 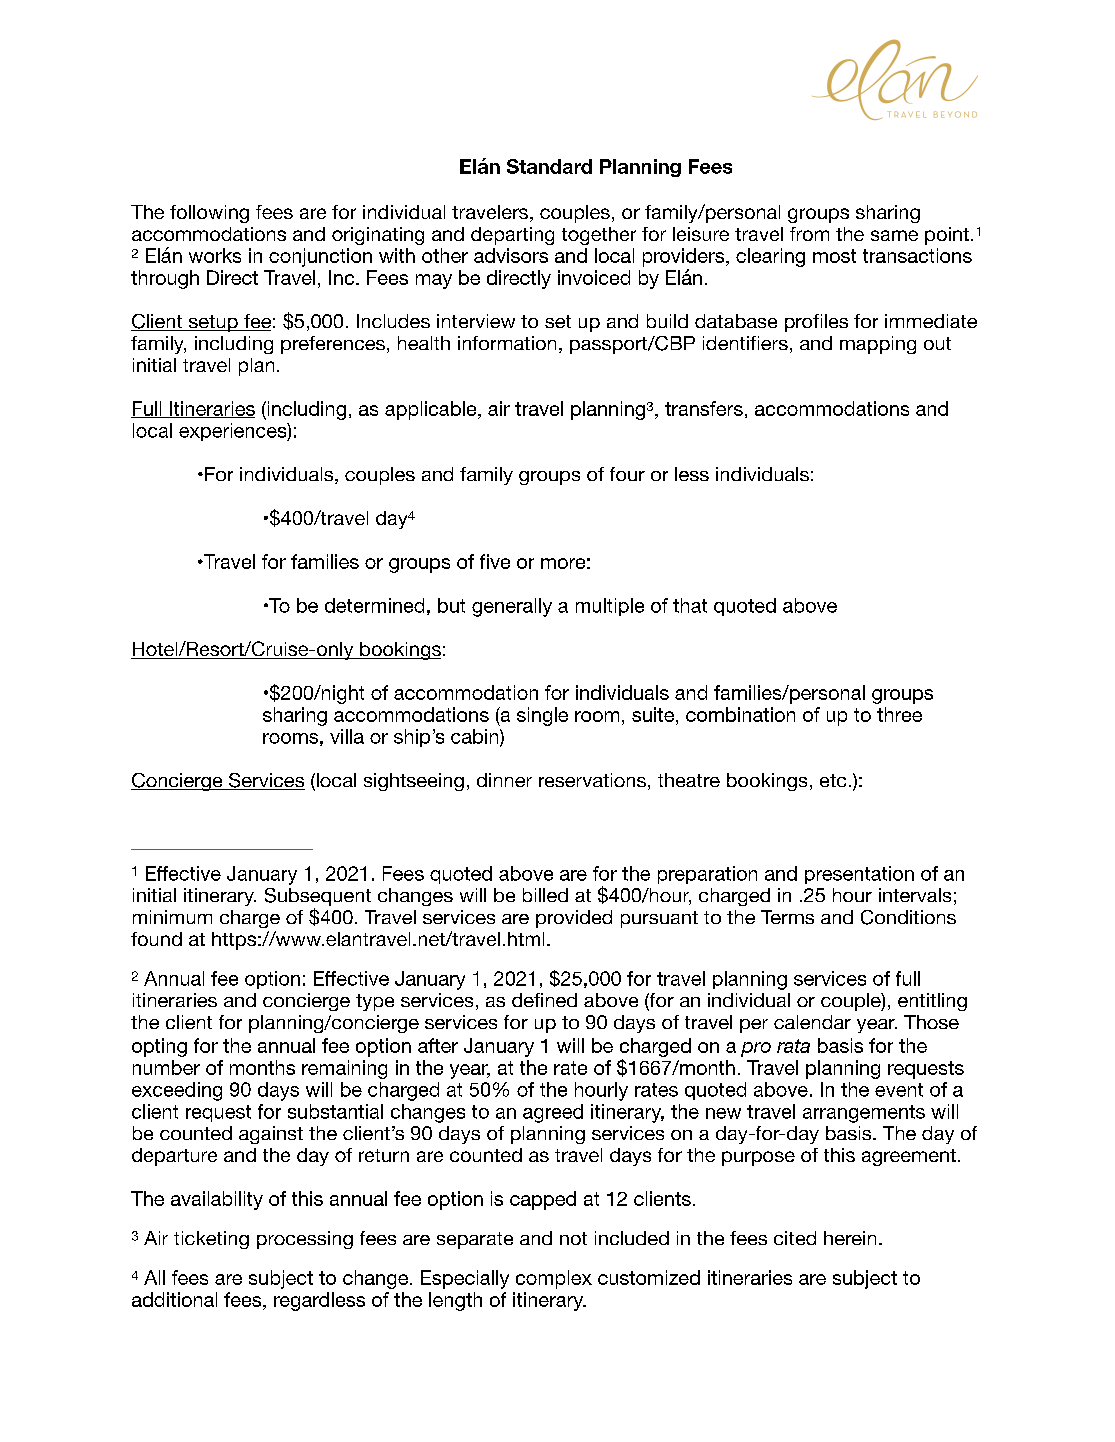 What do you see at coordinates (859, 875) in the screenshot?
I see `presentation` at bounding box center [859, 875].
